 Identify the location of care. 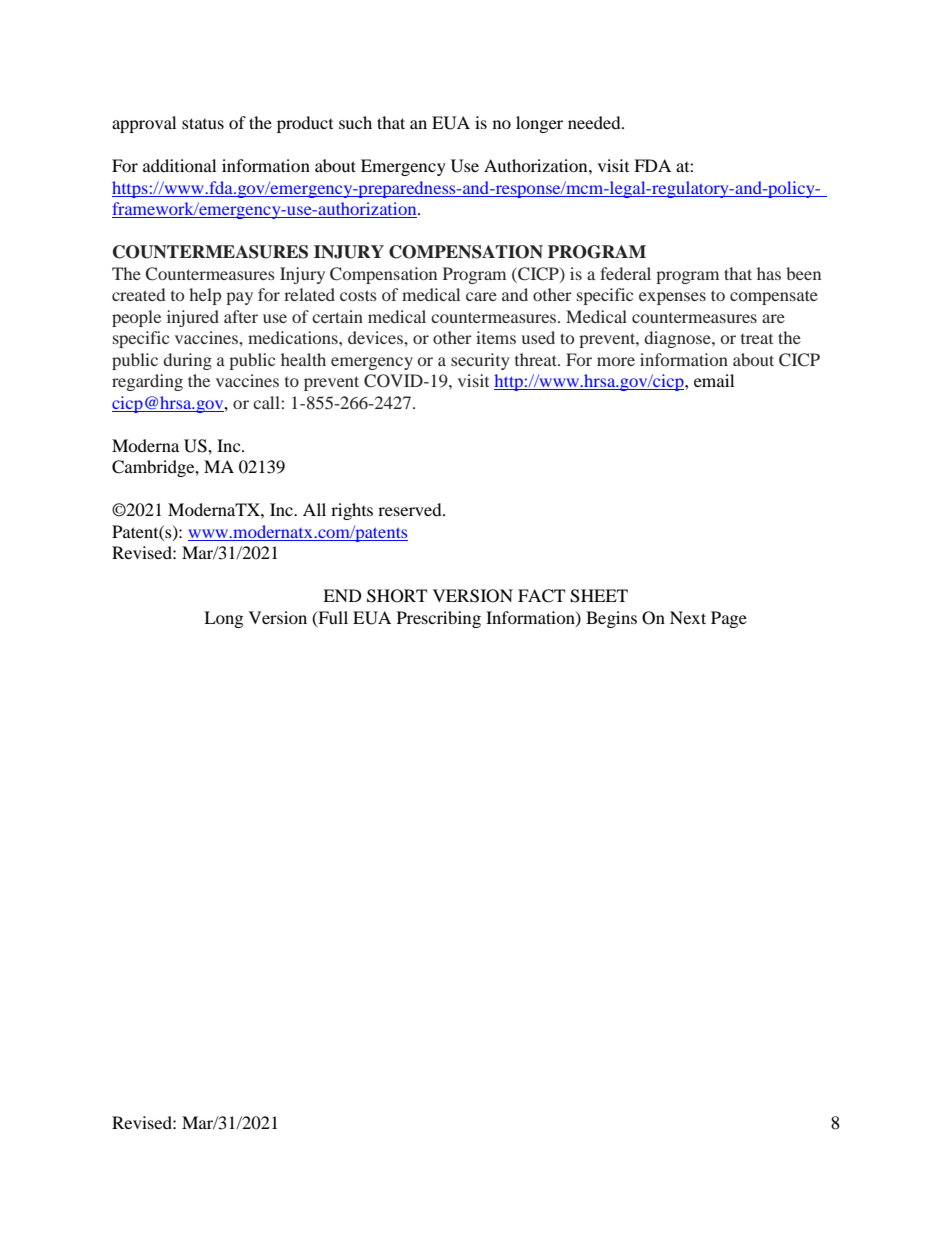
(481, 296).
